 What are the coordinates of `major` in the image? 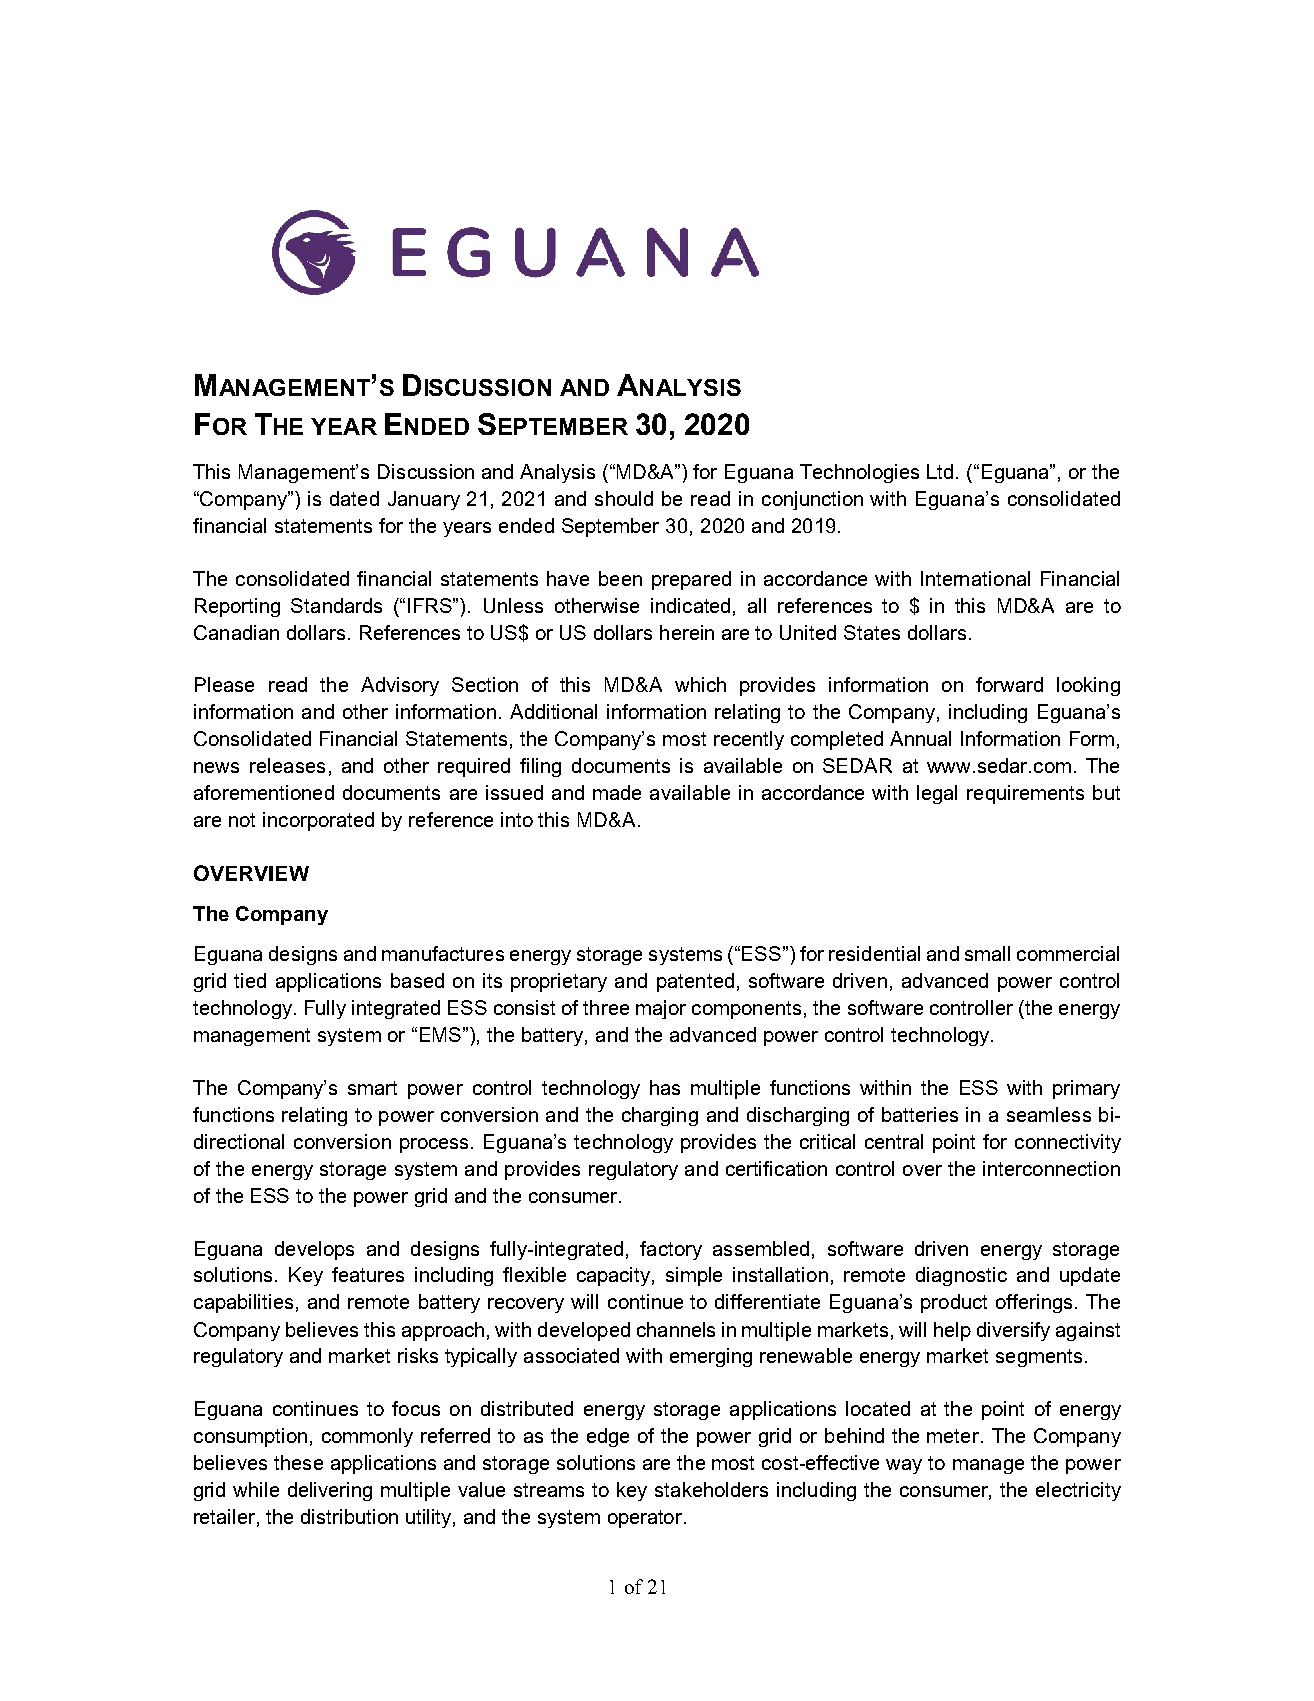 It's located at (661, 1009).
